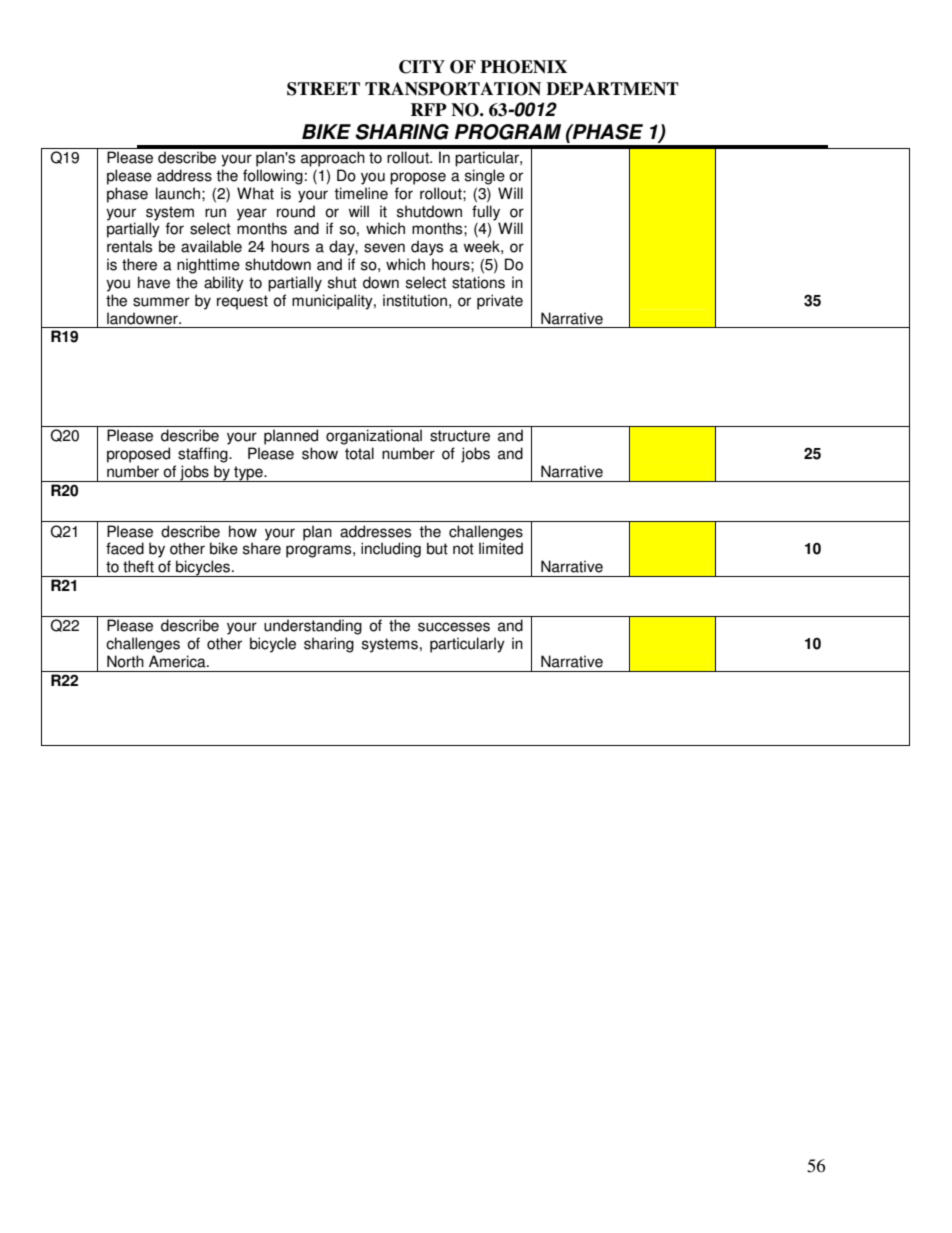  I want to click on total, so click(359, 453).
